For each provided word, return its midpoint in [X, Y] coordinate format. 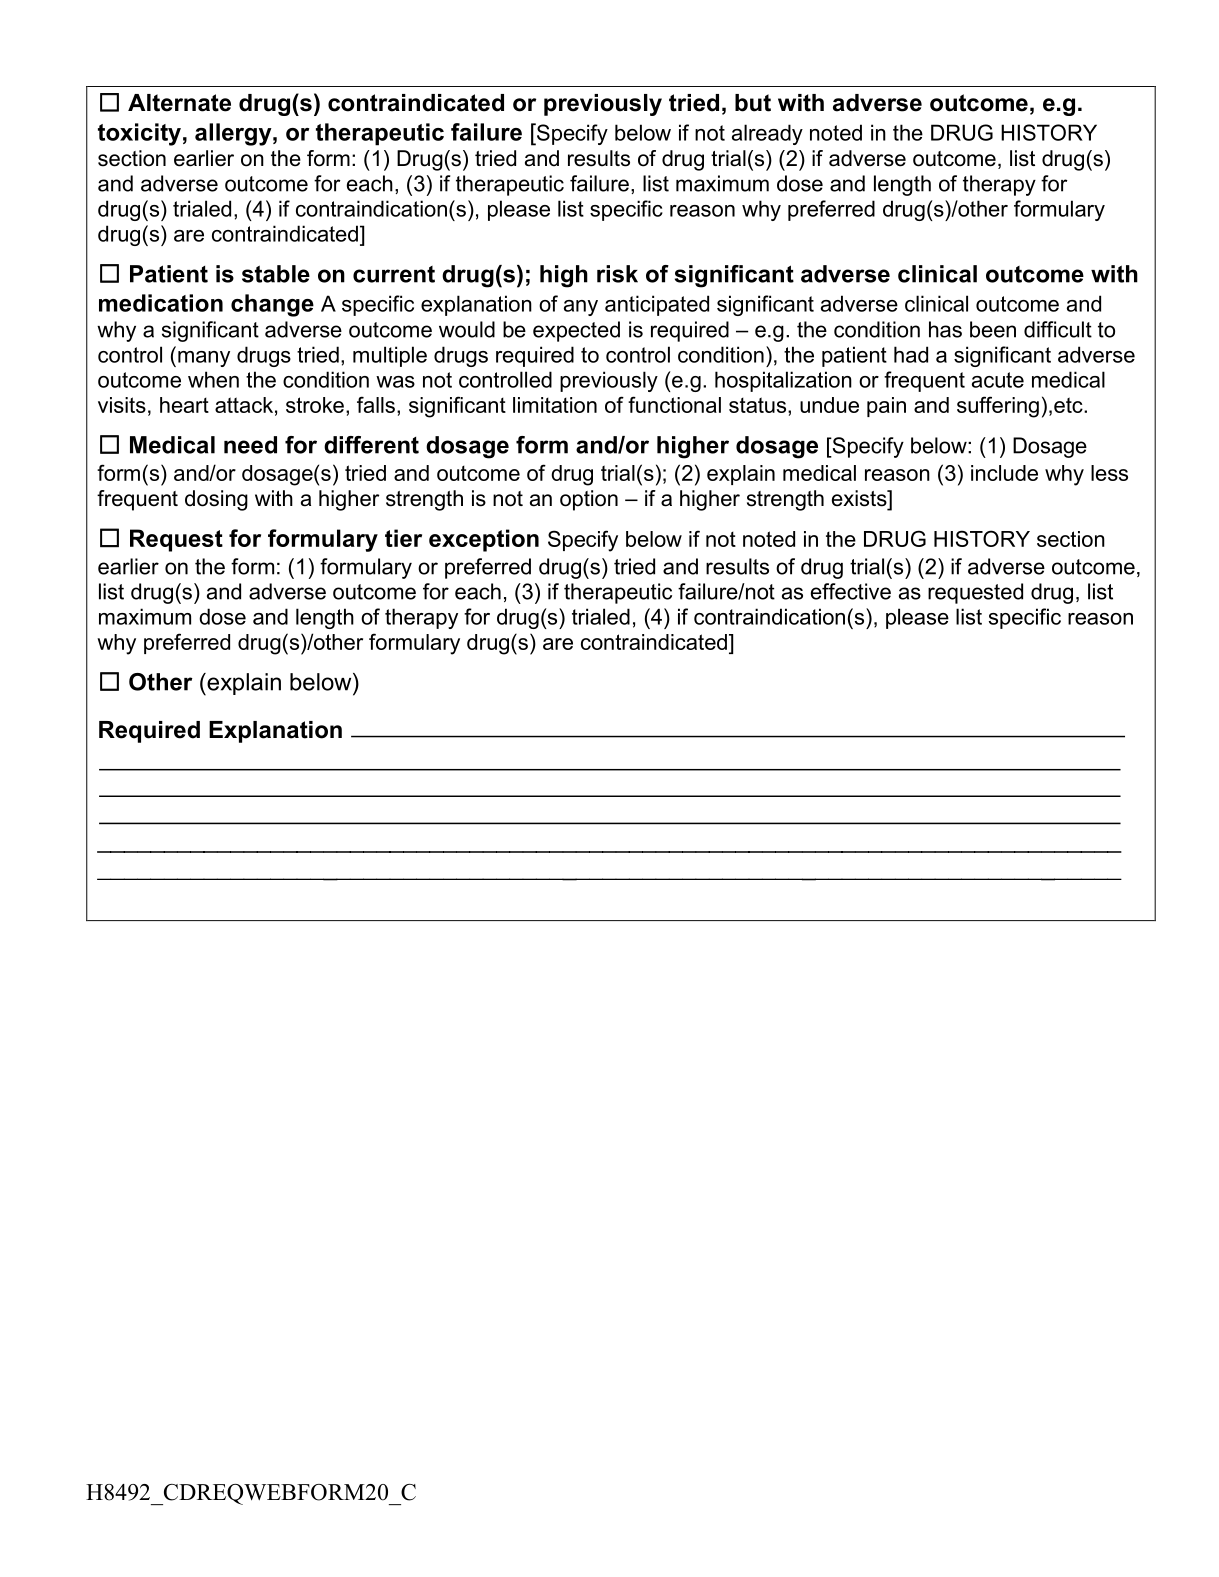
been [993, 329]
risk [617, 274]
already [767, 134]
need [250, 445]
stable [276, 274]
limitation [555, 405]
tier [403, 538]
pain [886, 407]
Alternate [179, 103]
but [753, 103]
